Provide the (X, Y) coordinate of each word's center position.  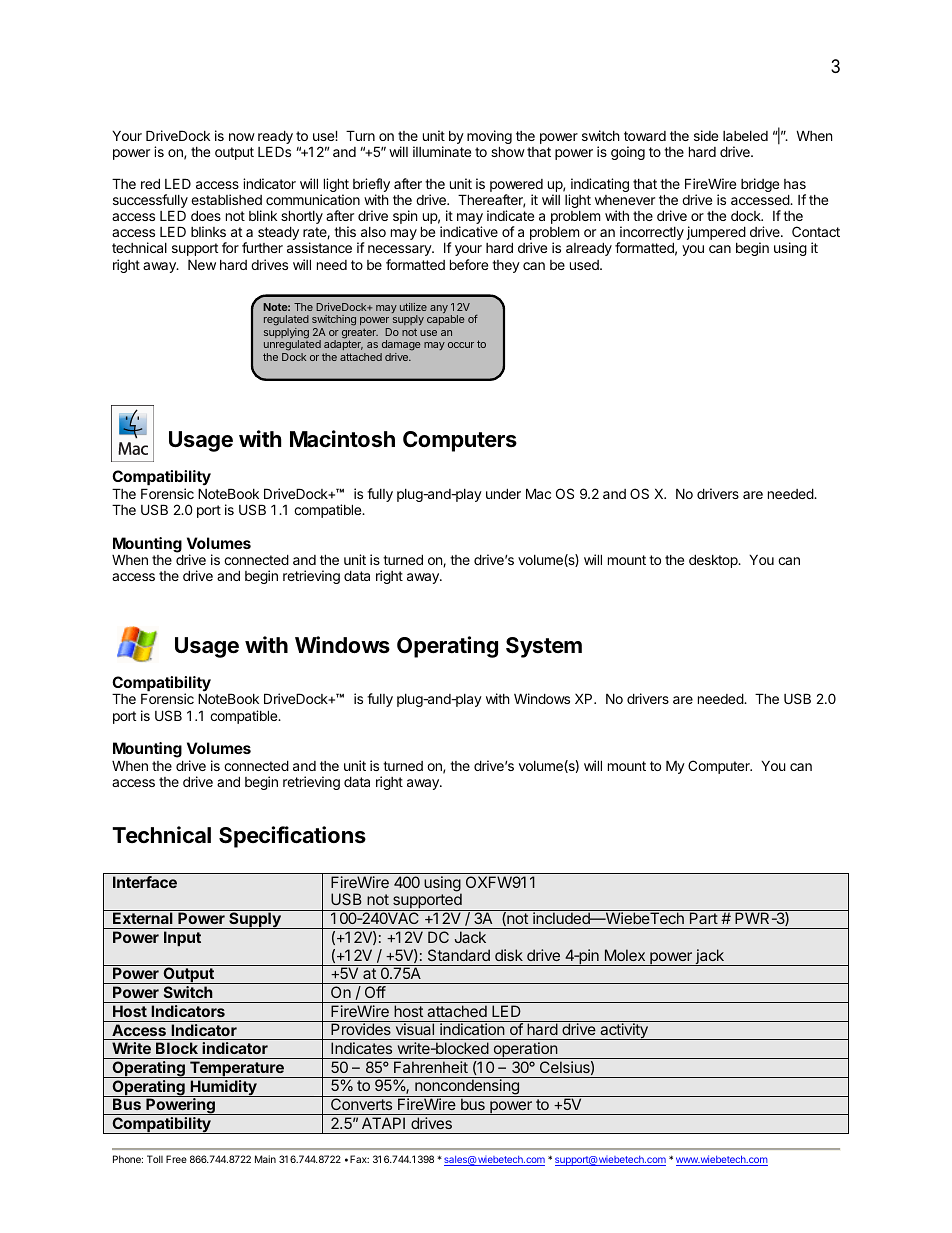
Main (265, 1159)
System (544, 647)
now (242, 137)
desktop (714, 561)
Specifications (292, 837)
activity (624, 1031)
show (508, 151)
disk (509, 955)
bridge (760, 185)
